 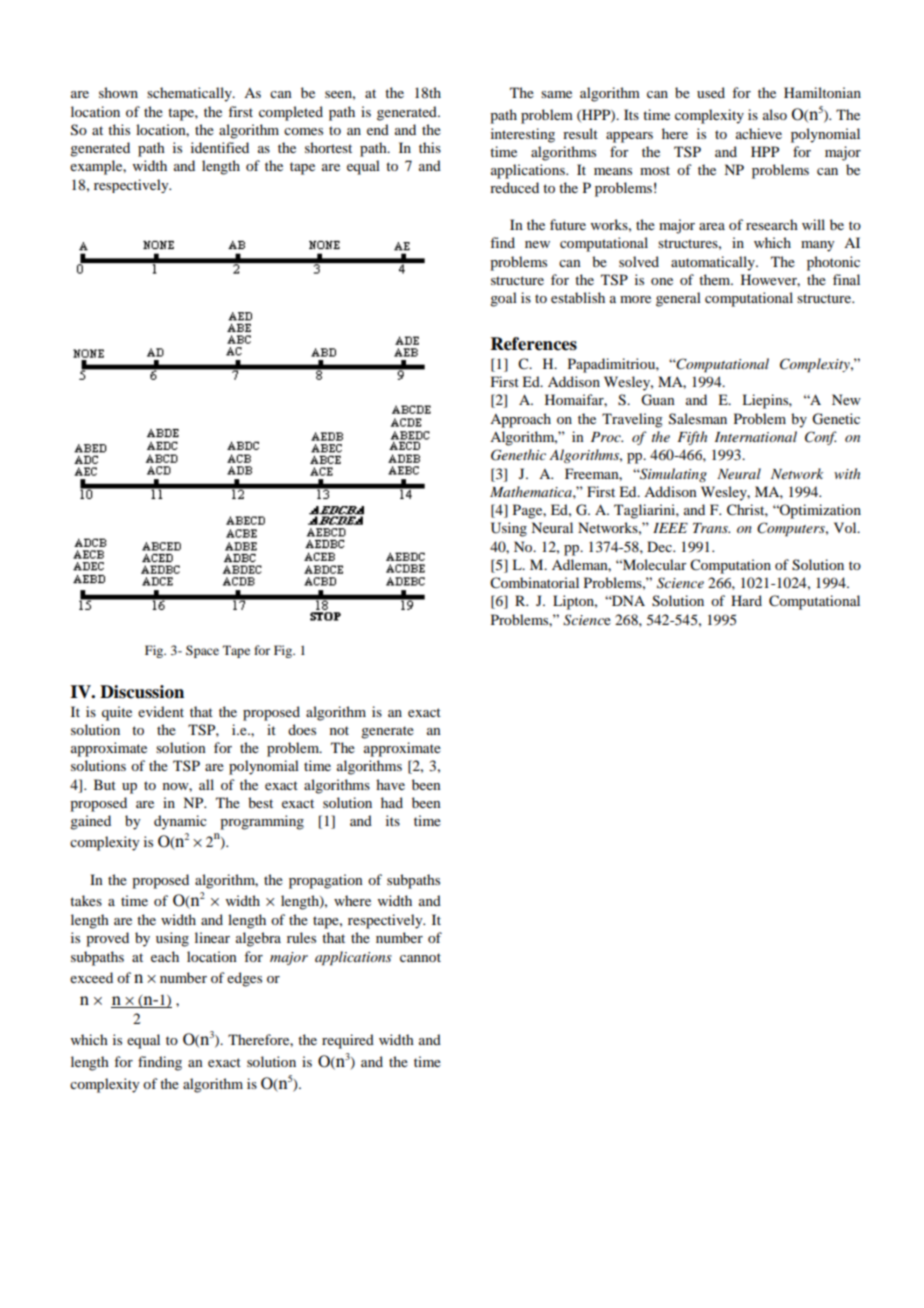 What do you see at coordinates (759, 133) in the image?
I see `achieve` at bounding box center [759, 133].
